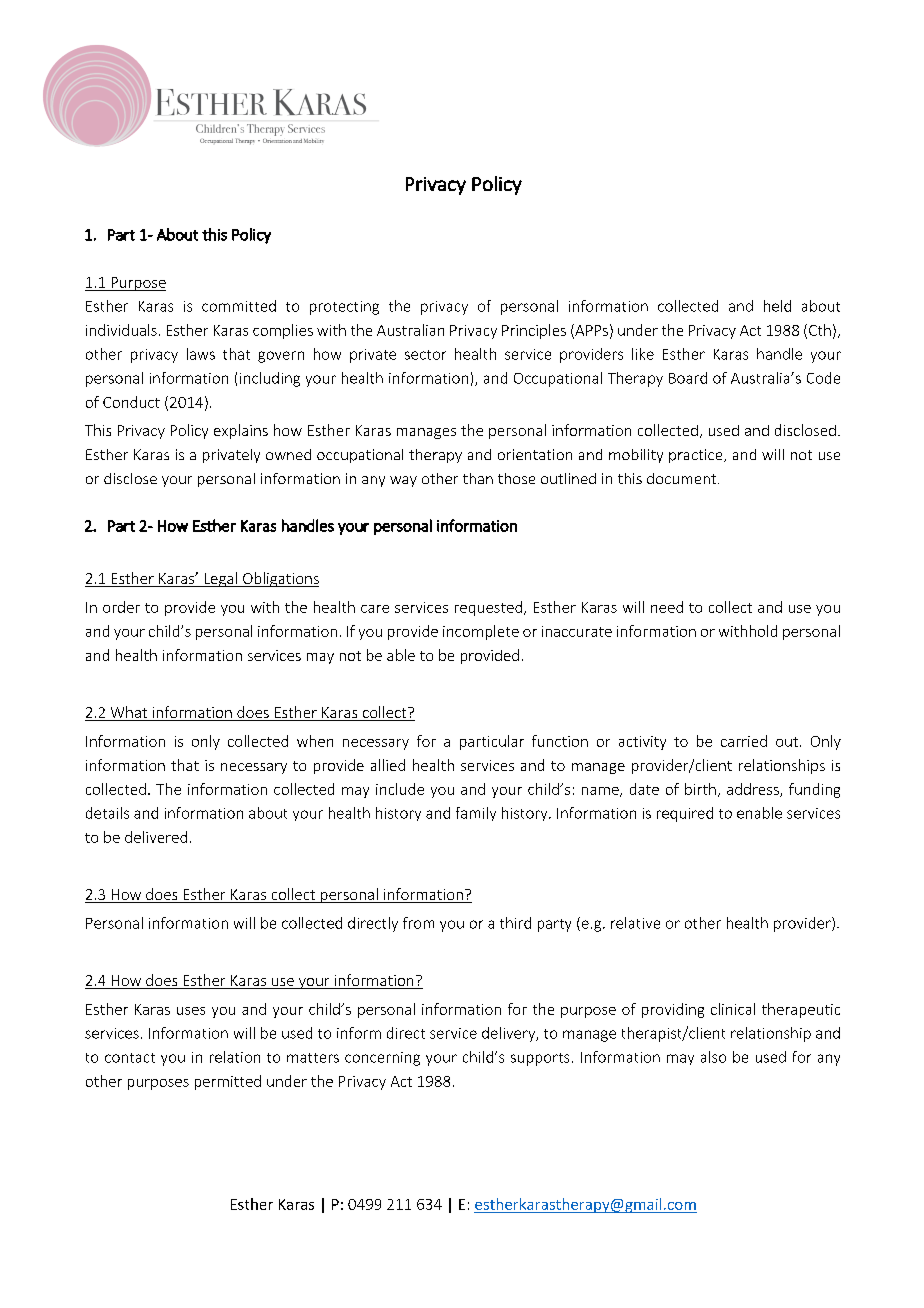 Image resolution: width=924 pixels, height=1308 pixels. Describe the element at coordinates (683, 478) in the page. I see `document` at that location.
